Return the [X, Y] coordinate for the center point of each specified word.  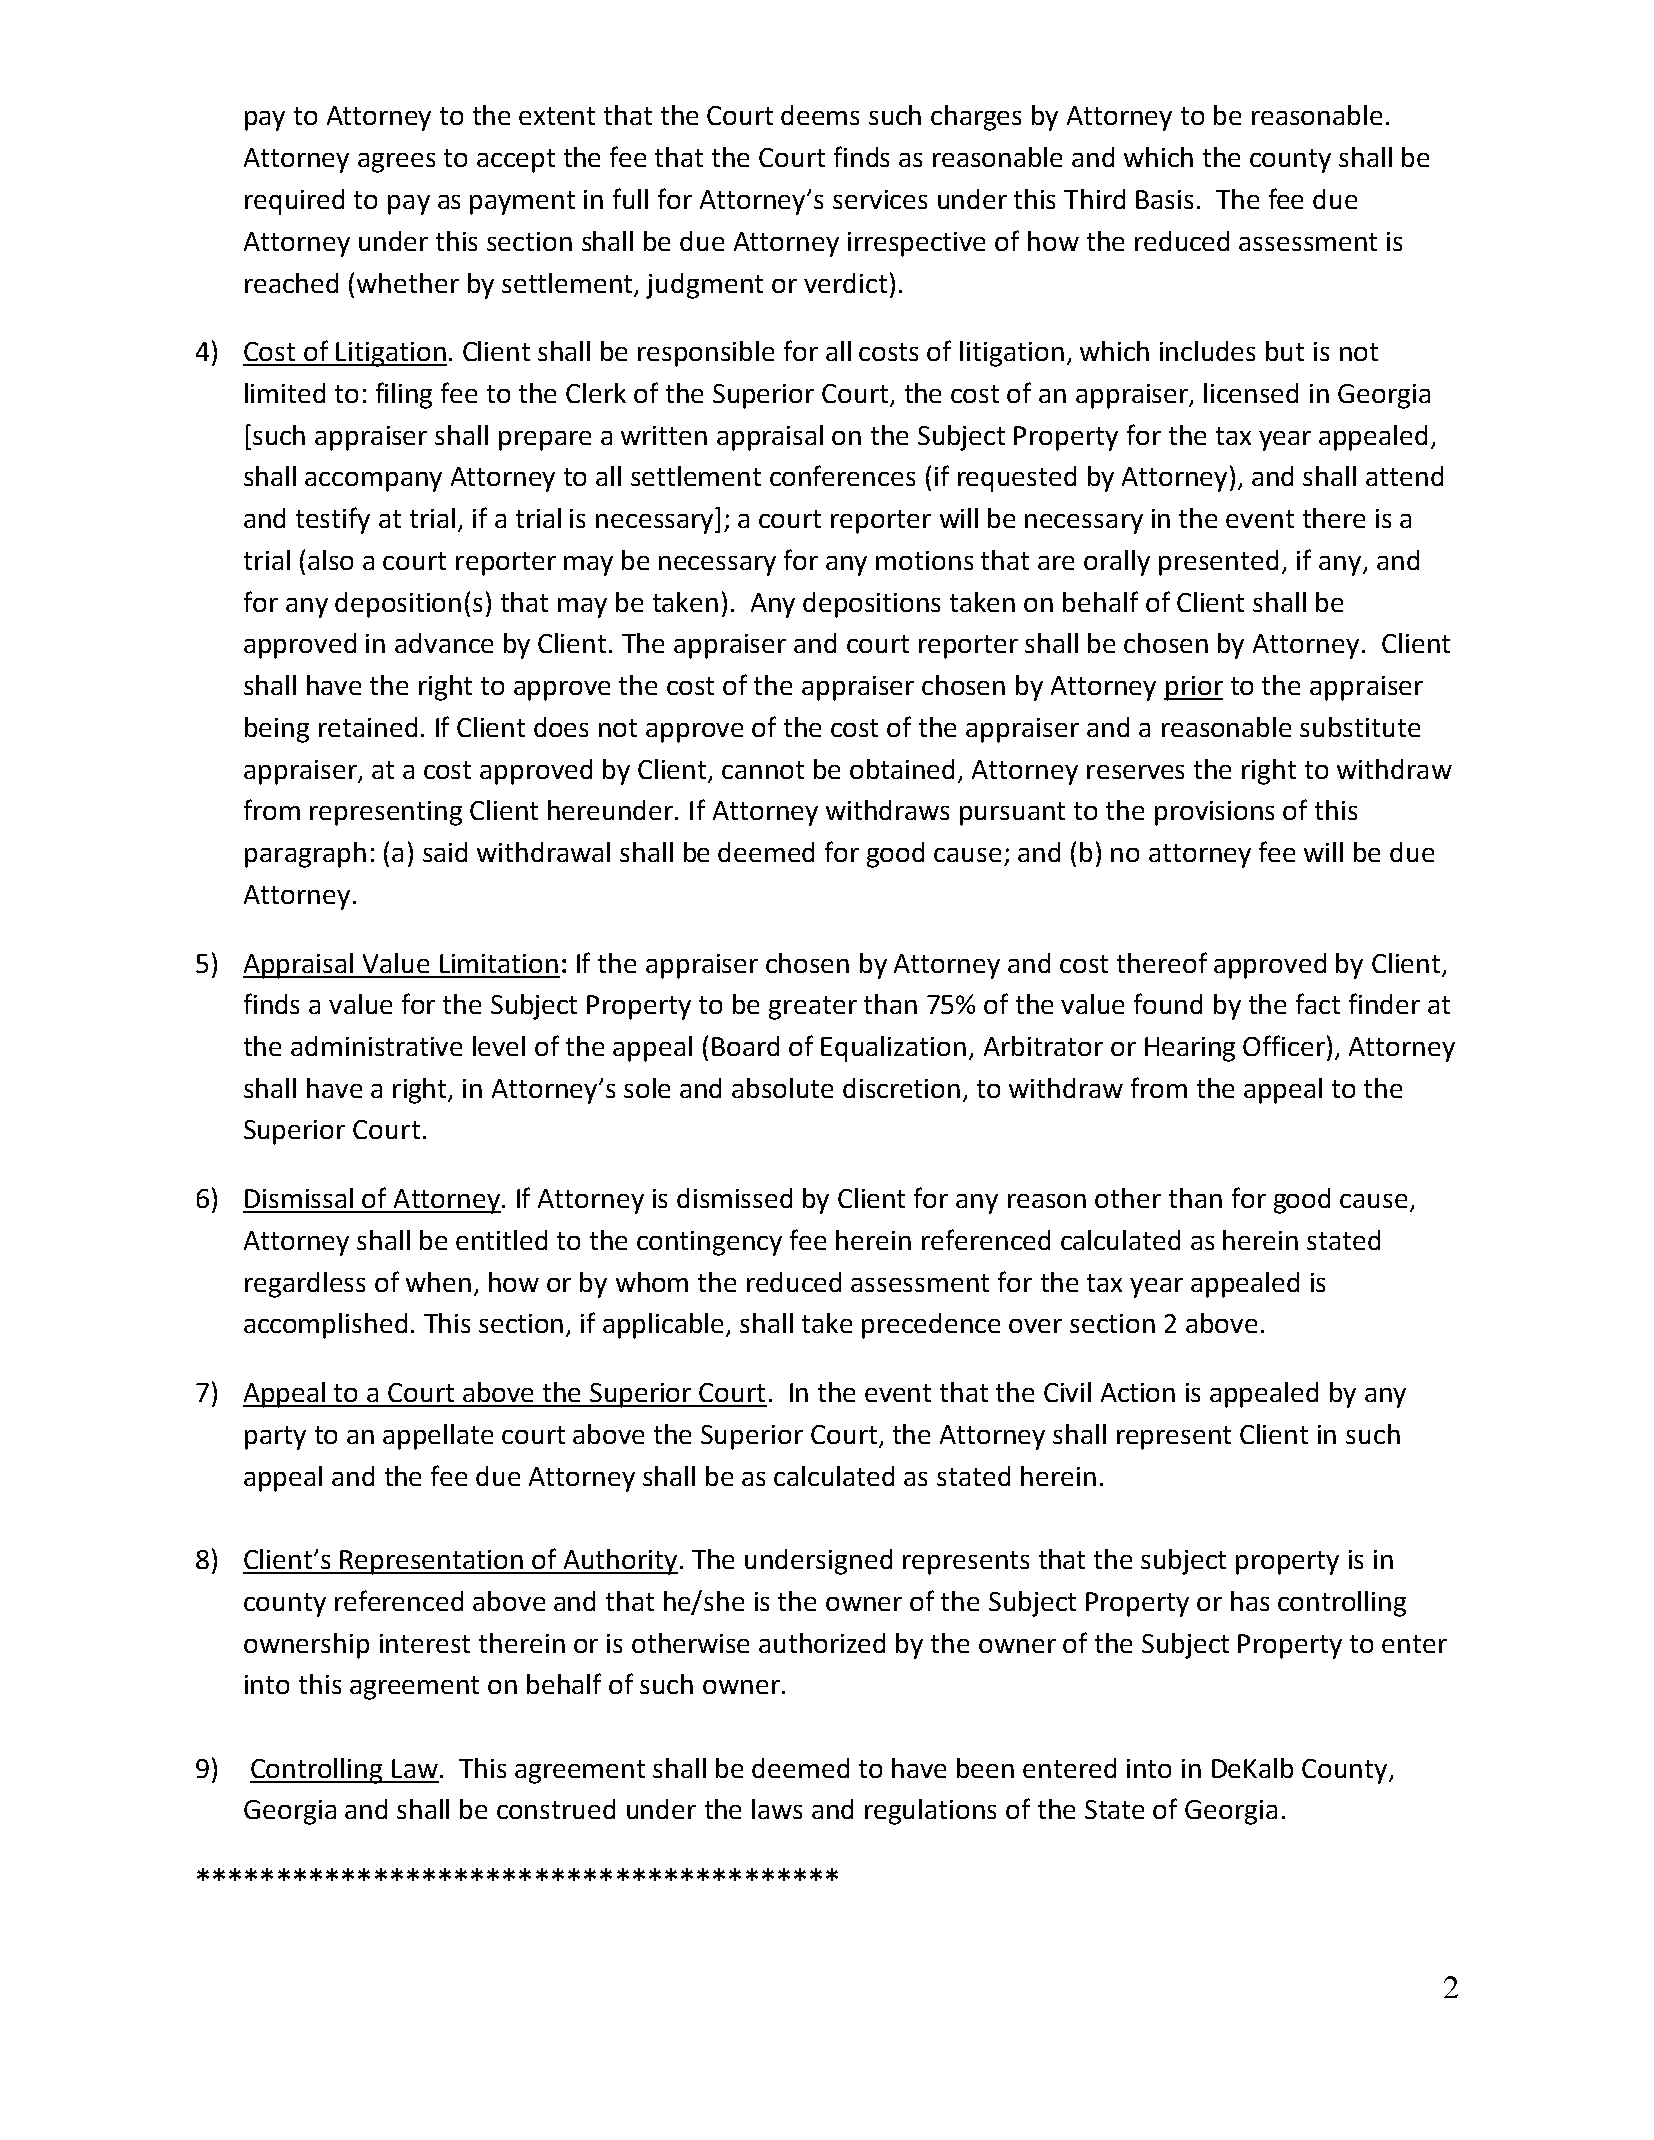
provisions [1214, 813]
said [445, 852]
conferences [842, 475]
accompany [373, 482]
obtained [902, 769]
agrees [396, 163]
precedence [931, 1326]
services [880, 199]
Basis [1164, 199]
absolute [782, 1088]
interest [425, 1643]
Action [1138, 1392]
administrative [376, 1046]
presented [1218, 563]
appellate [438, 1437]
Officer [1285, 1045]
